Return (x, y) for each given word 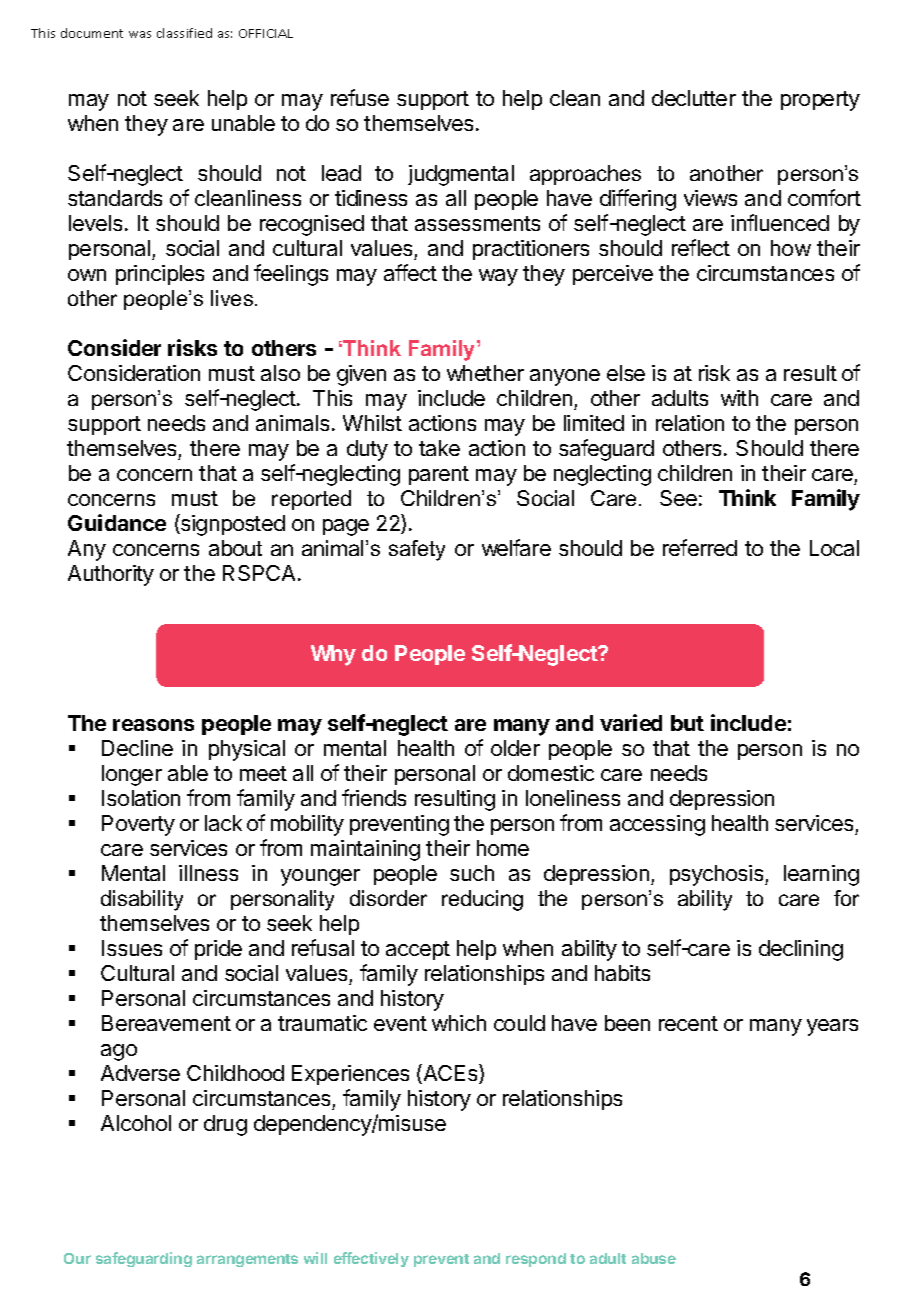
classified (184, 33)
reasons (153, 725)
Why (333, 655)
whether (485, 373)
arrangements (247, 1260)
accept (418, 950)
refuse (360, 97)
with (739, 398)
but (687, 723)
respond (536, 1260)
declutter (694, 98)
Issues (132, 948)
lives (233, 298)
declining (801, 950)
